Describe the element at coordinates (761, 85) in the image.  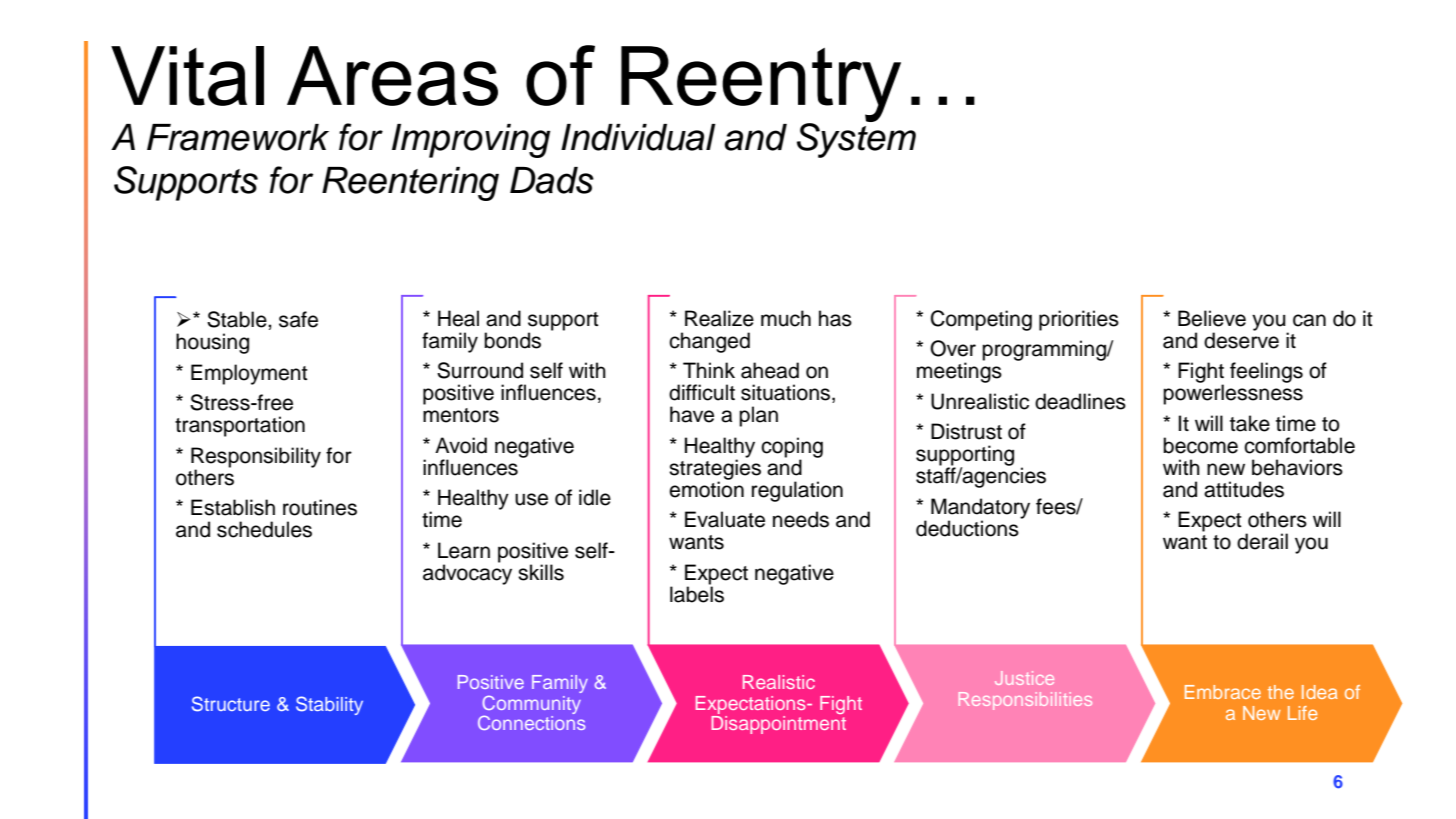
I see `Reentry` at that location.
